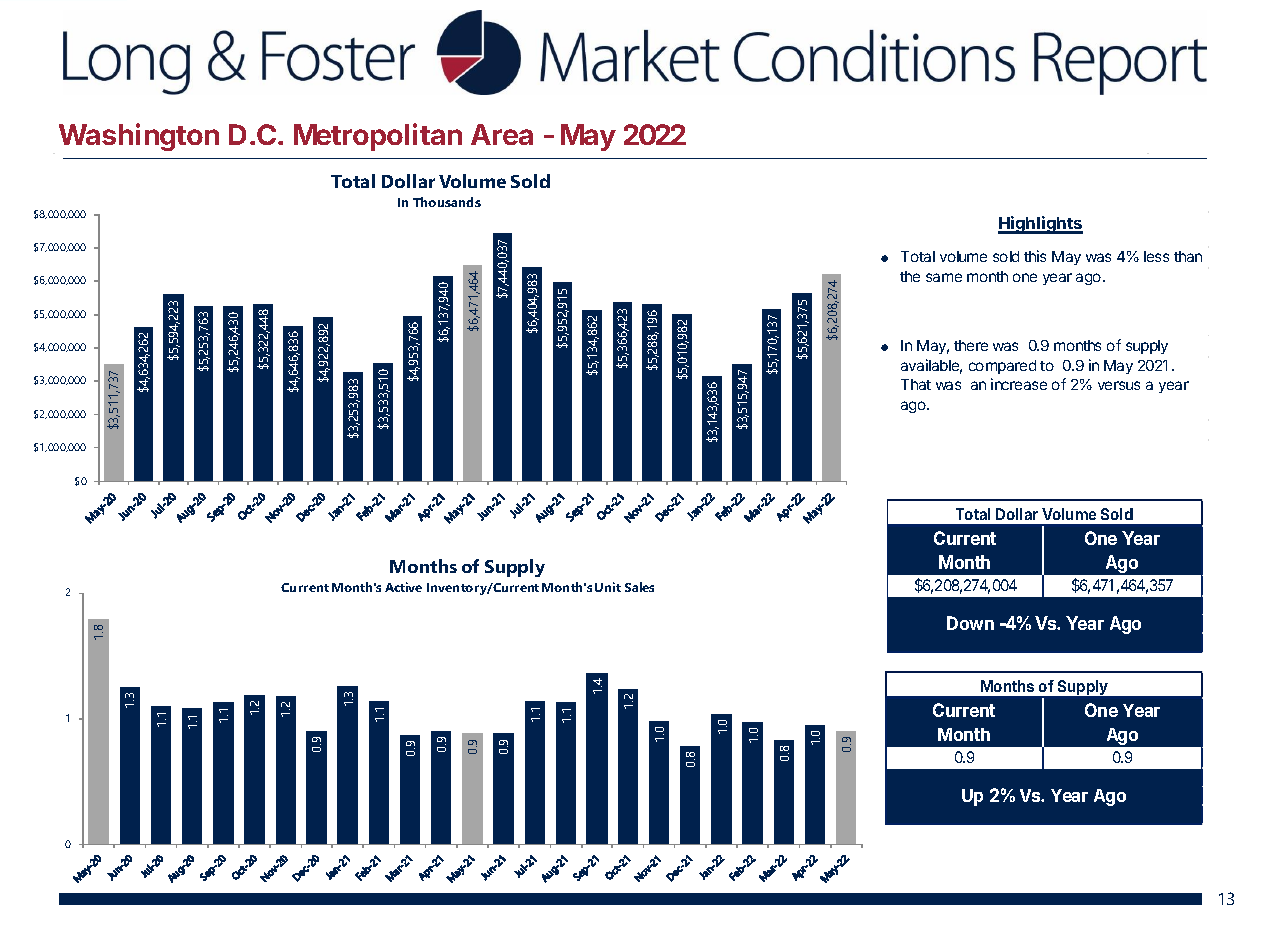 The width and height of the document is (1270, 952). What do you see at coordinates (944, 277) in the document?
I see `same` at bounding box center [944, 277].
